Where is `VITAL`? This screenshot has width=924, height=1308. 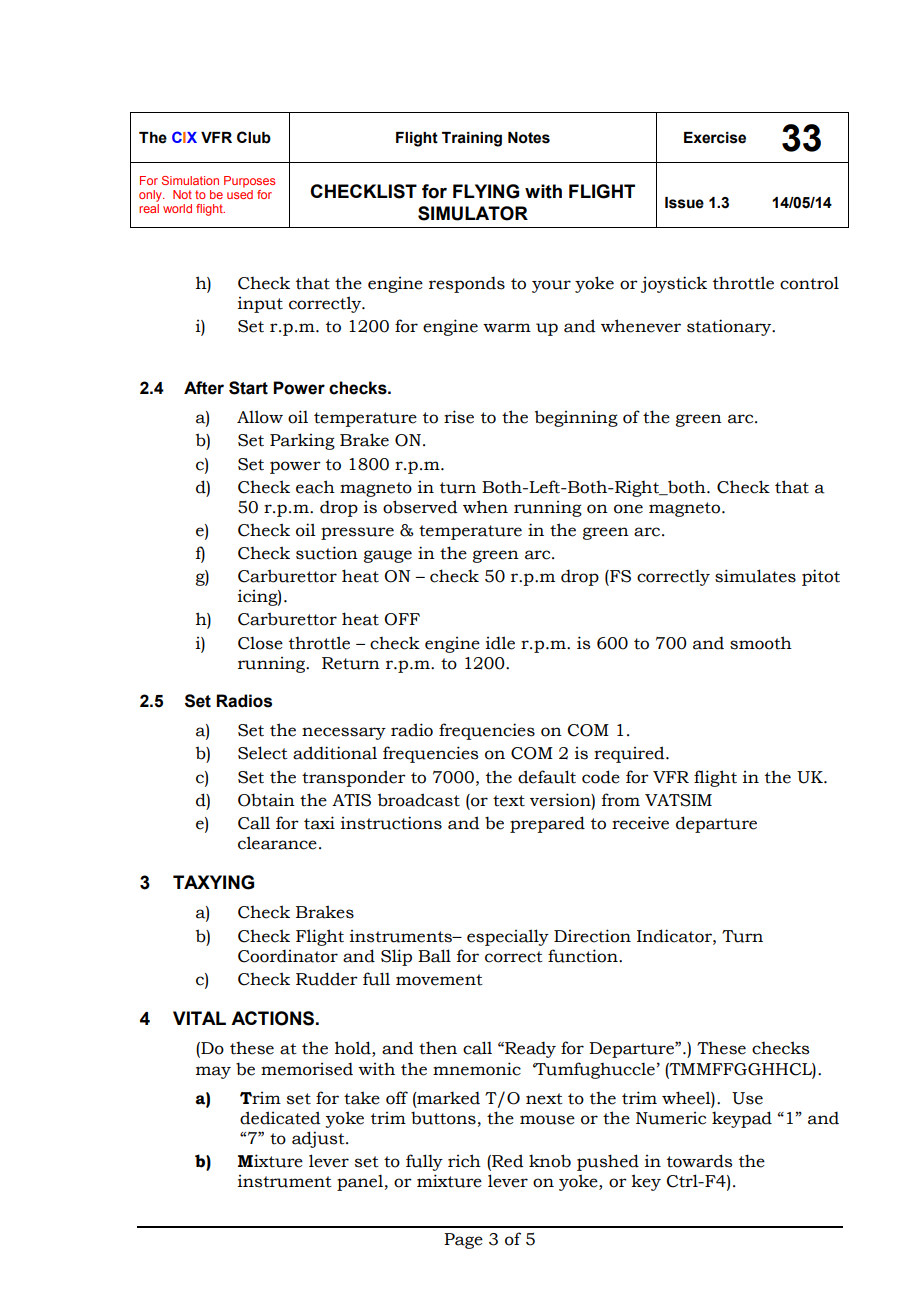
VITAL is located at coordinates (199, 1018).
